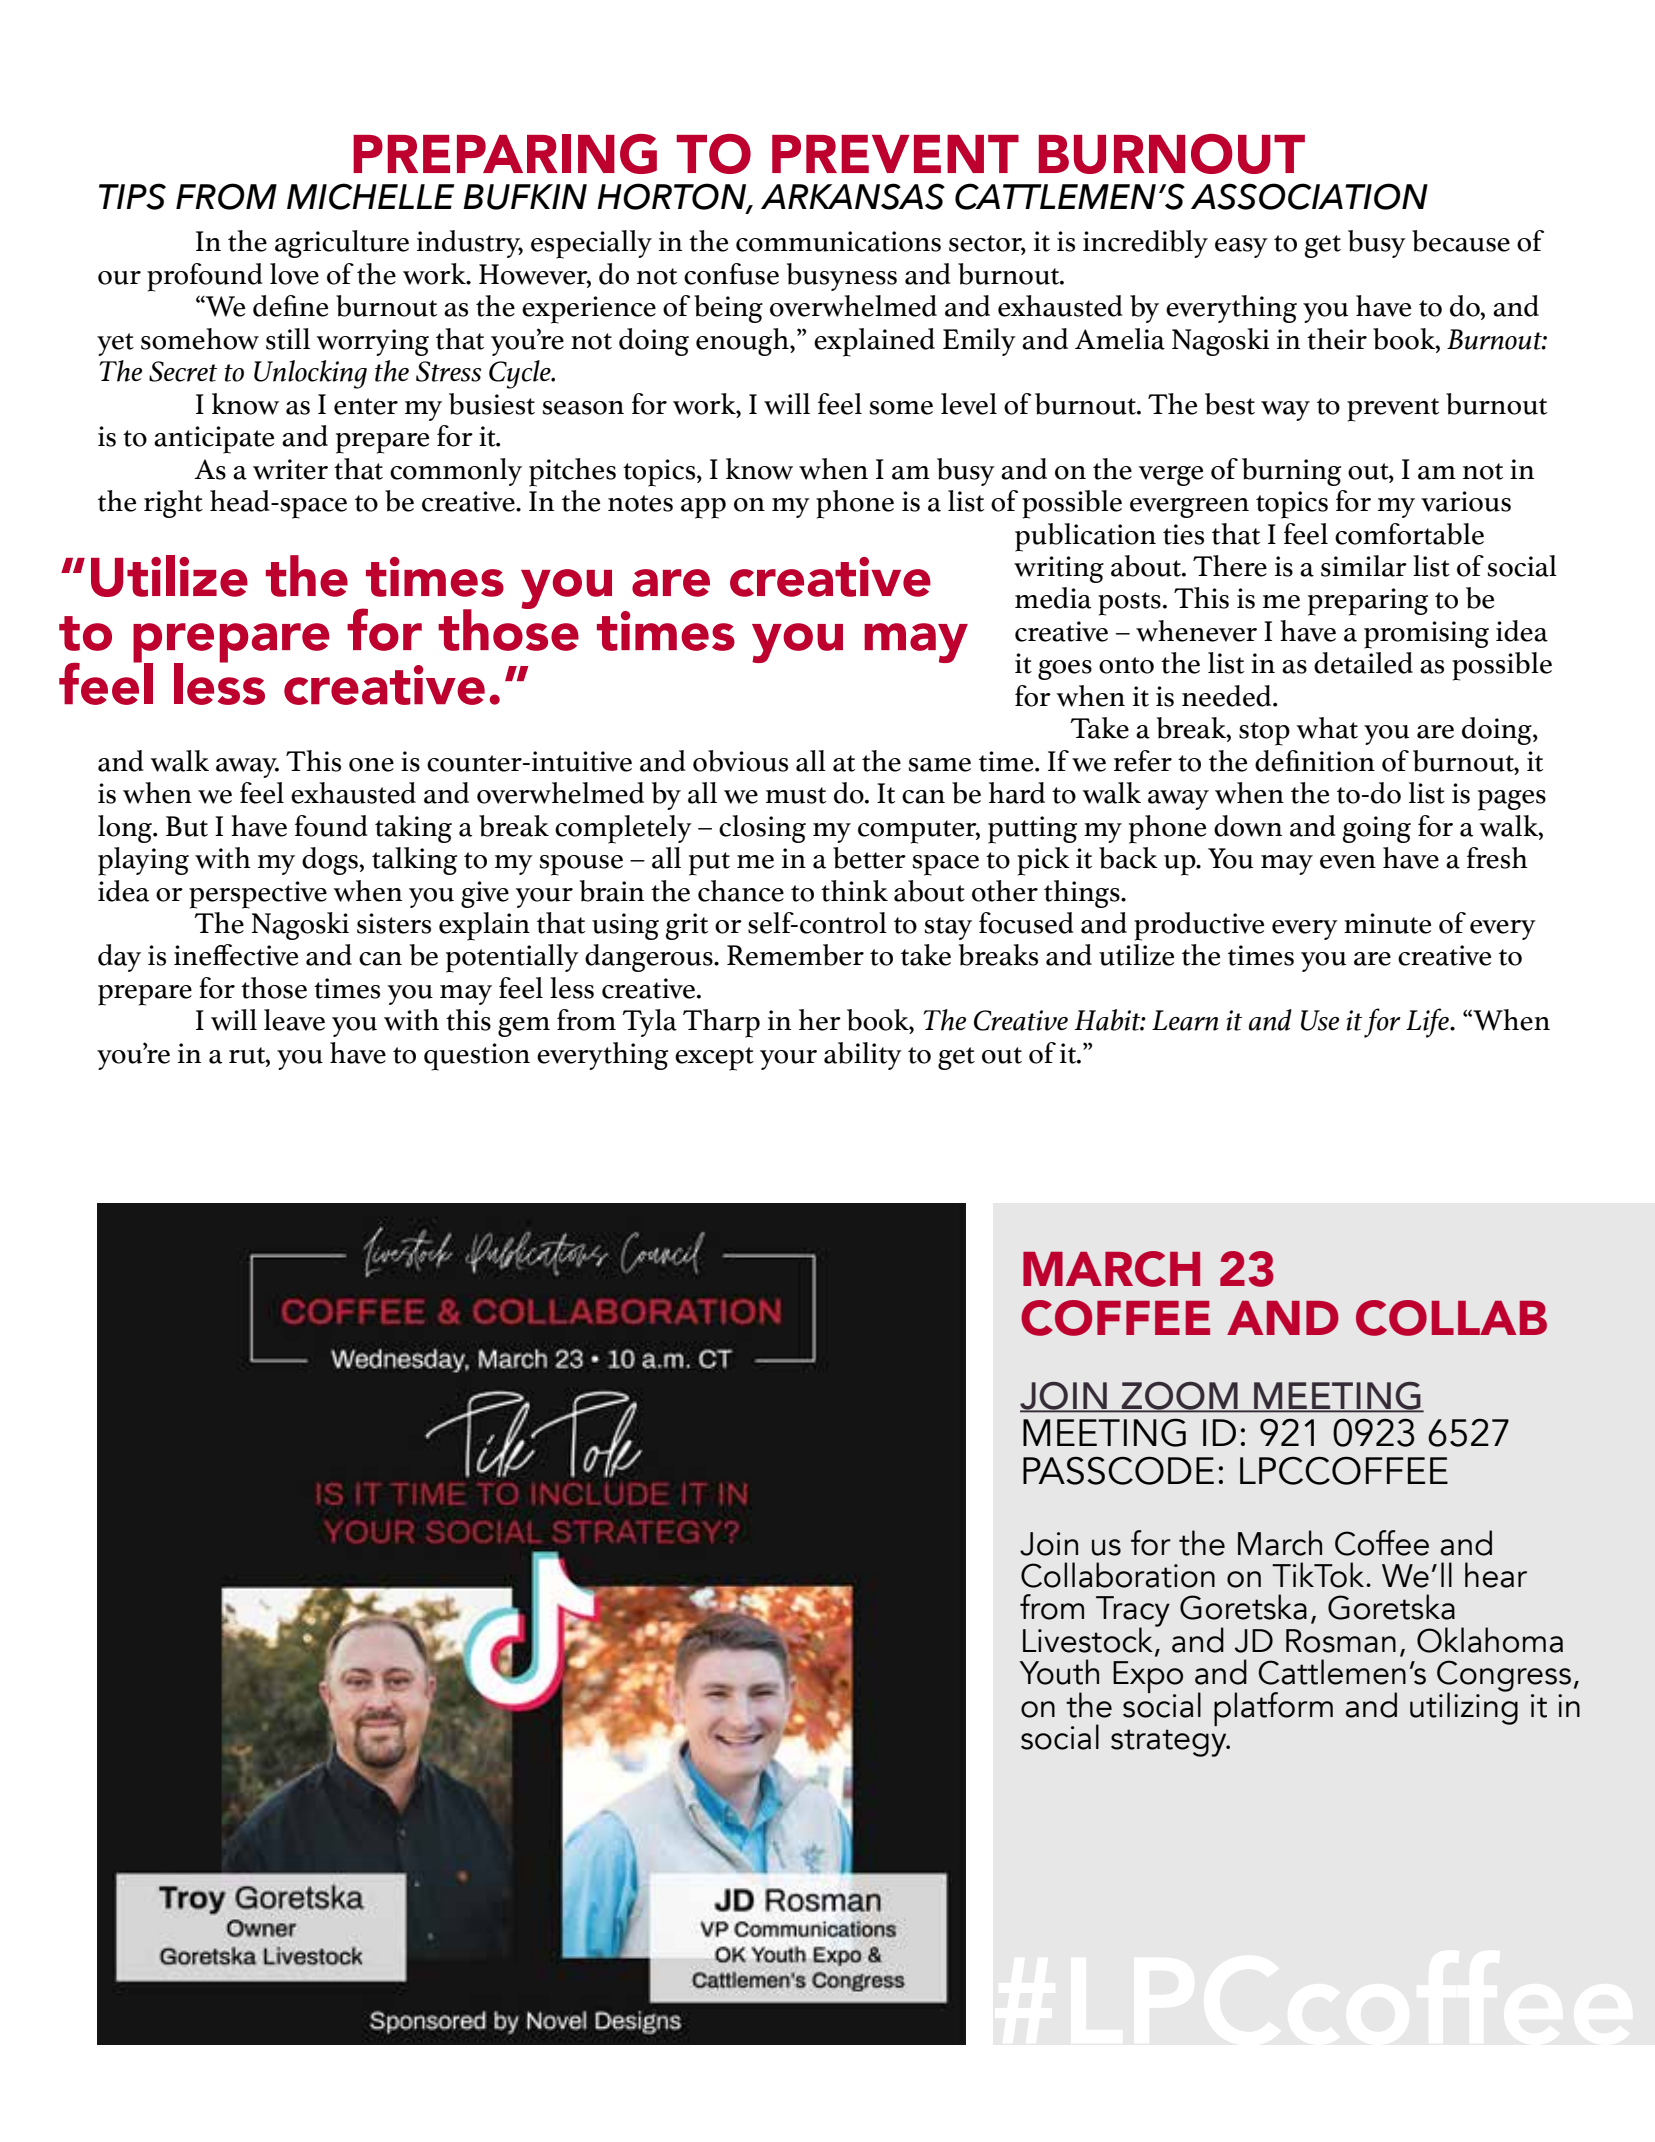  What do you see at coordinates (838, 241) in the screenshot?
I see `communications` at bounding box center [838, 241].
